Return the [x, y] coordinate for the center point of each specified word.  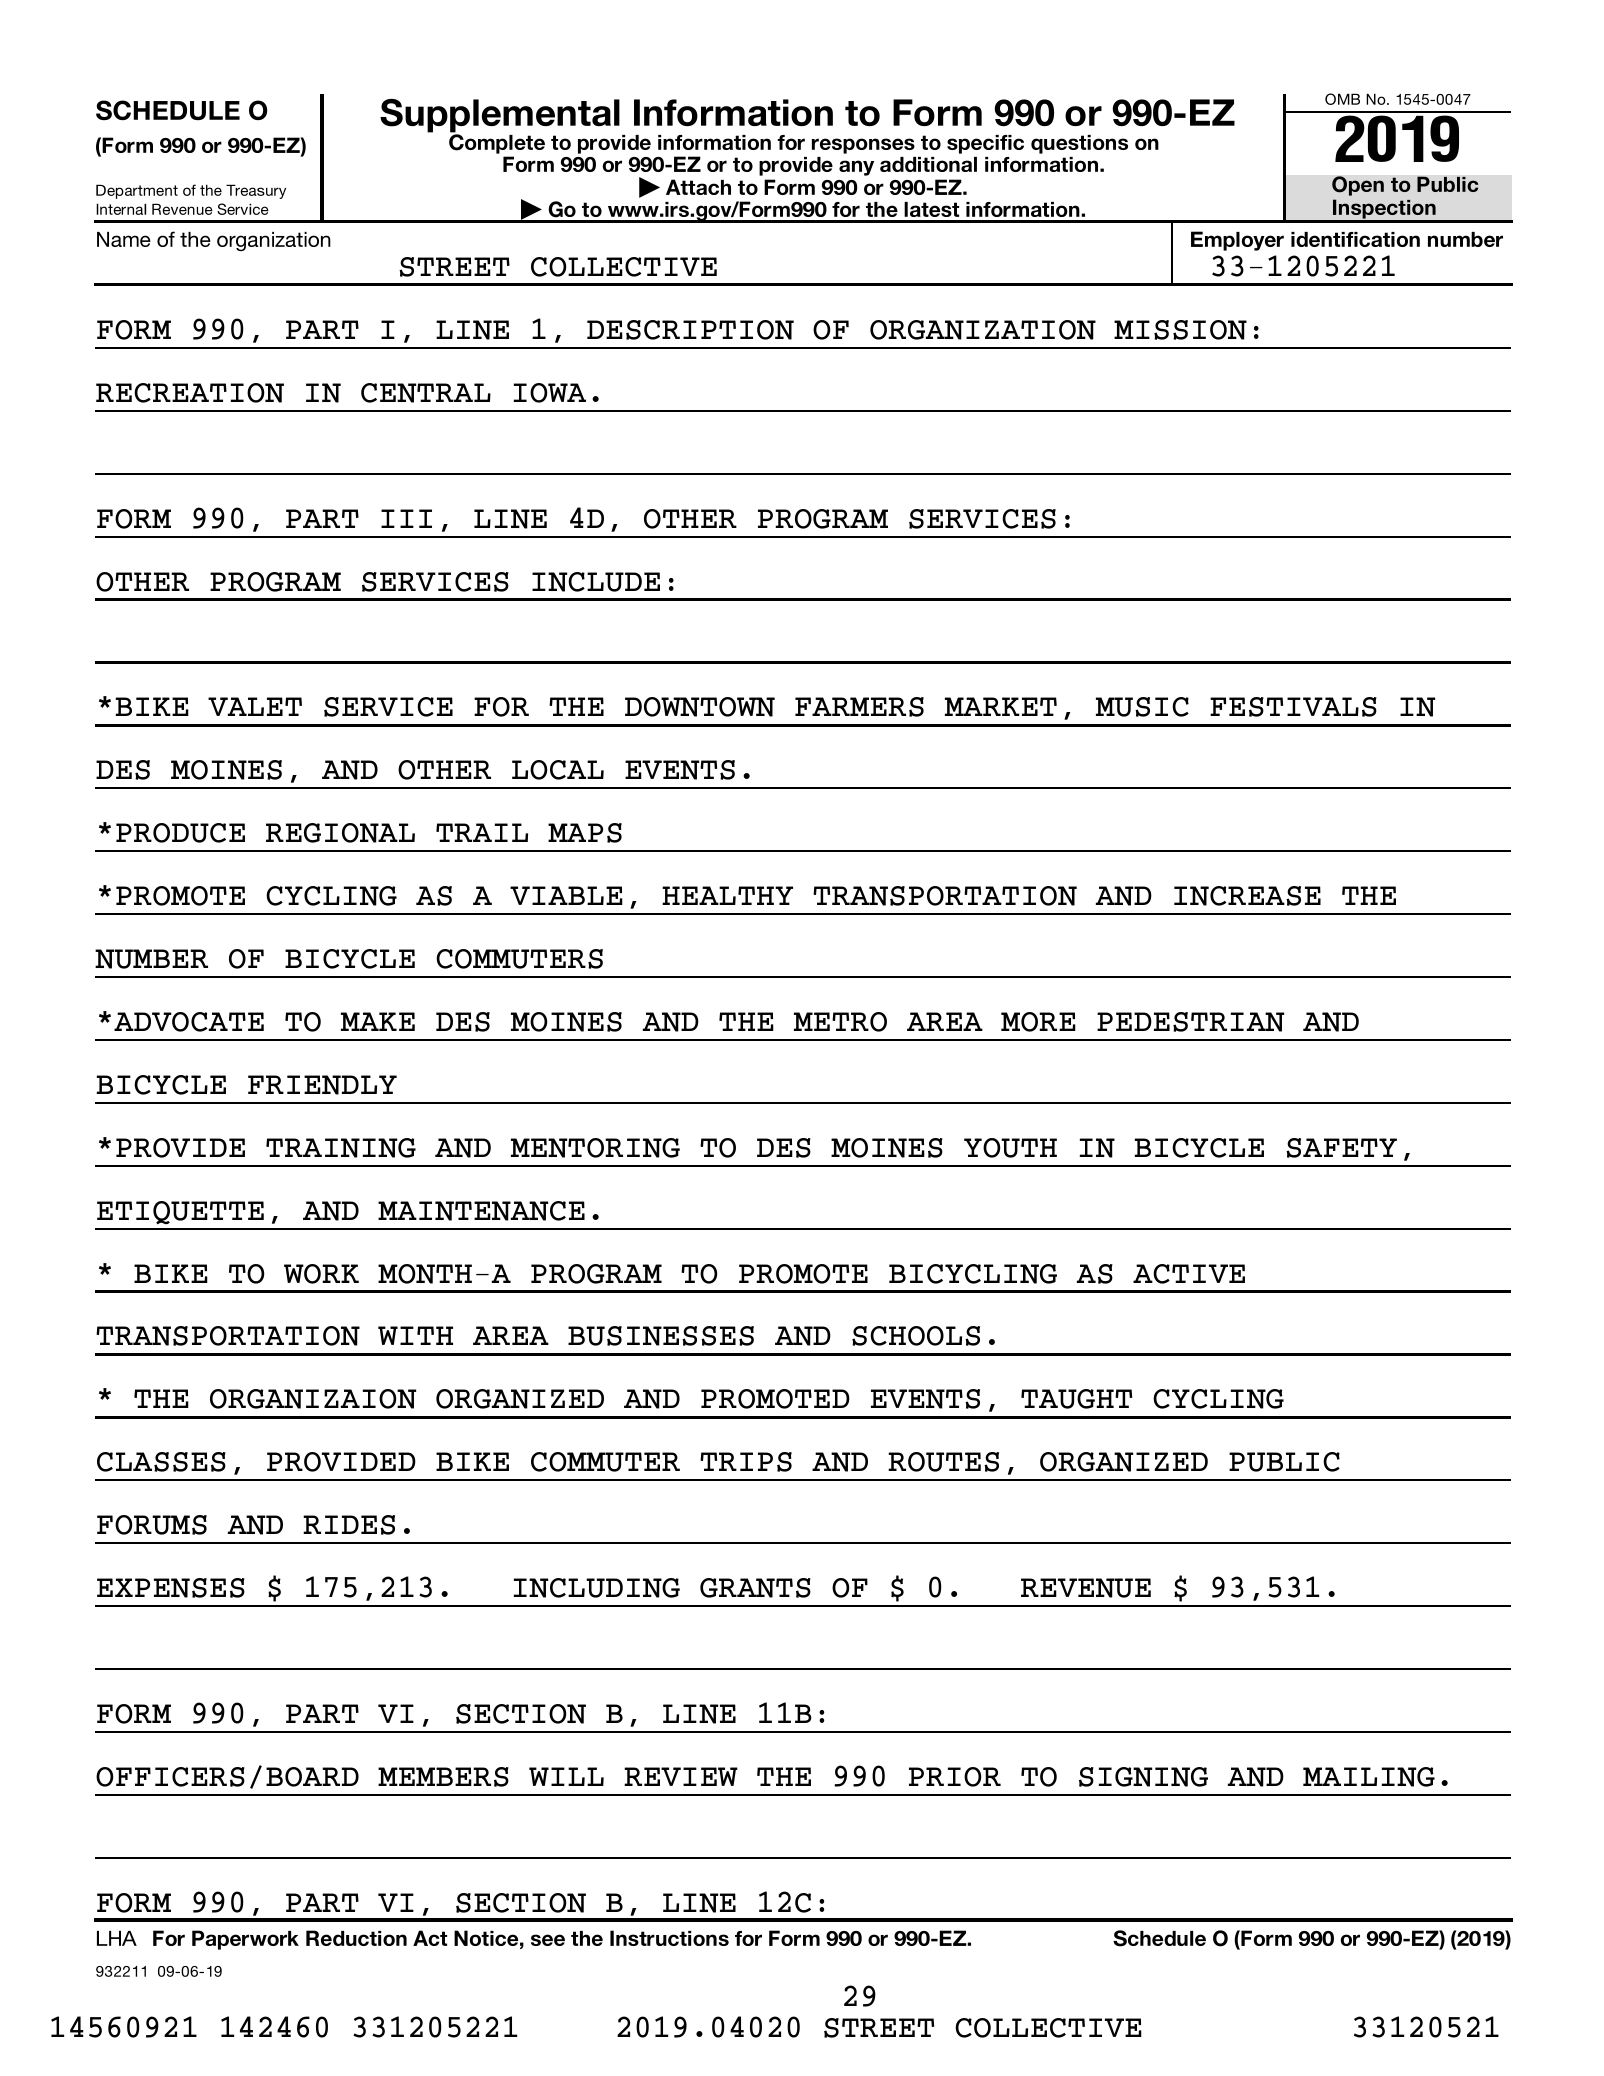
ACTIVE [1189, 1274]
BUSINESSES [661, 1336]
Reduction [356, 1938]
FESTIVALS [1293, 707]
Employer [1237, 241]
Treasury [256, 191]
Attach [698, 187]
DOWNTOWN [700, 707]
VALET [255, 706]
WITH [415, 1335]
